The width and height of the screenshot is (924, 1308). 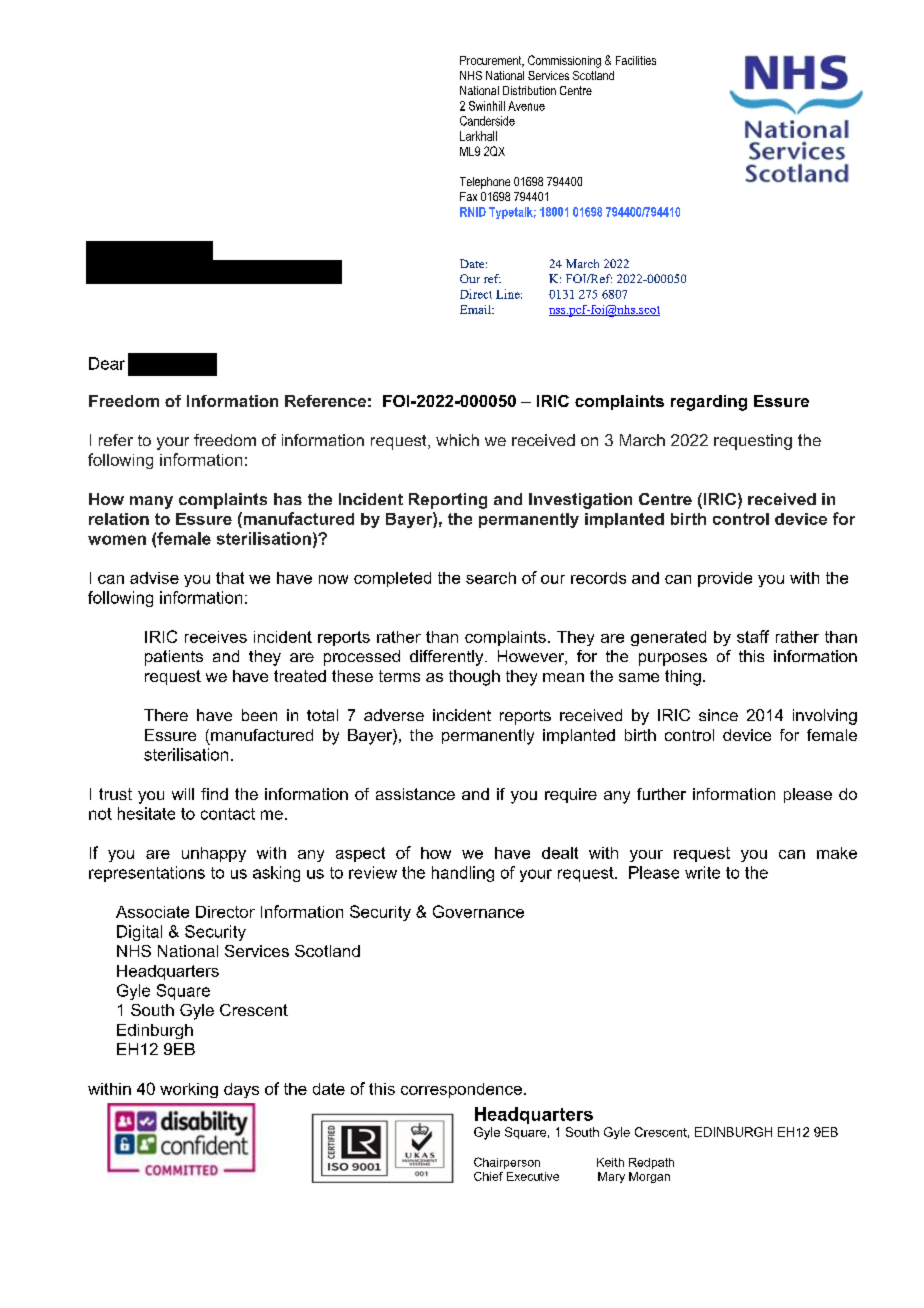 What do you see at coordinates (649, 1177) in the screenshot?
I see `Morgan` at bounding box center [649, 1177].
